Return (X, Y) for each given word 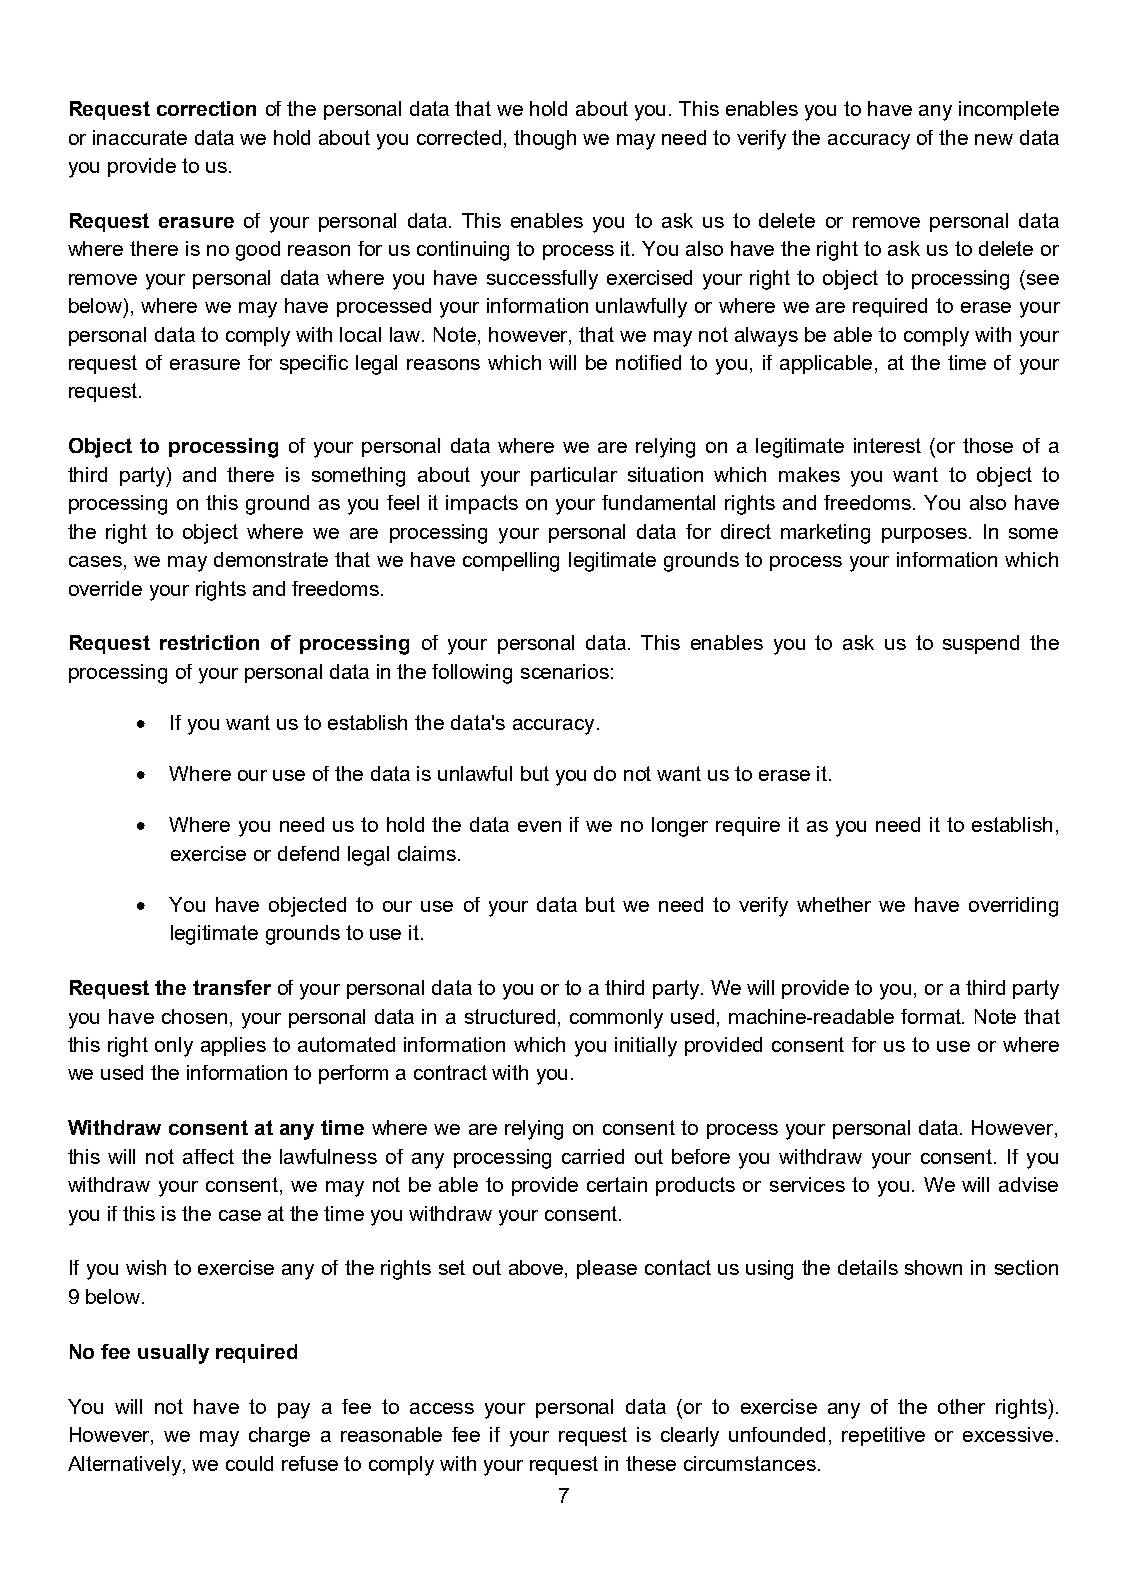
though (545, 140)
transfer (232, 987)
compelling (511, 562)
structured (510, 1016)
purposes (924, 535)
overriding (1013, 907)
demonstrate (271, 559)
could (249, 1463)
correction (206, 108)
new (994, 139)
